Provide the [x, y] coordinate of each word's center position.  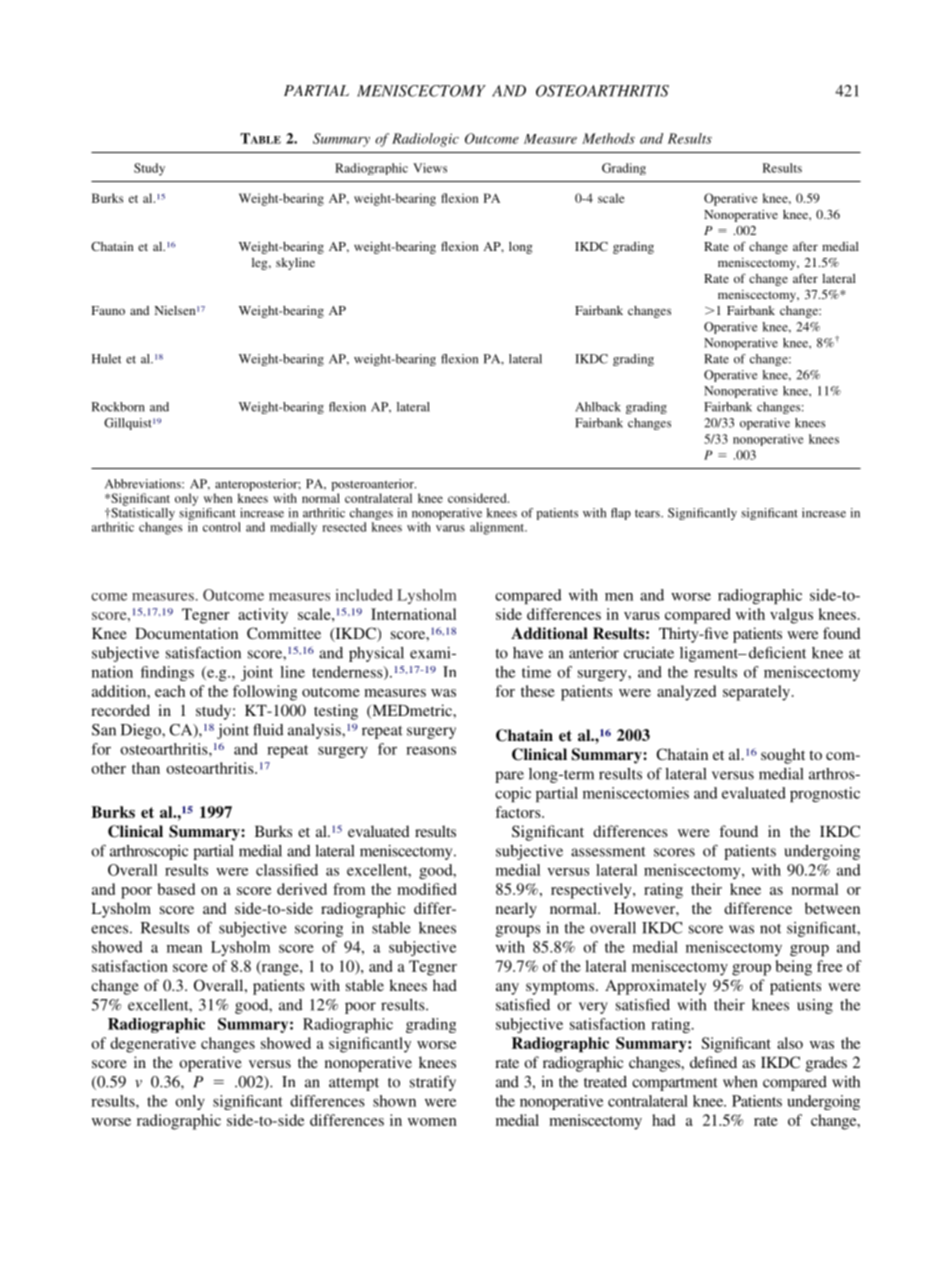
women [432, 1122]
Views [430, 168]
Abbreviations [144, 484]
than [146, 768]
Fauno [108, 310]
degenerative [153, 1045]
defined [713, 1062]
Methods [608, 138]
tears [648, 513]
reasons [431, 750]
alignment [498, 528]
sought [783, 756]
